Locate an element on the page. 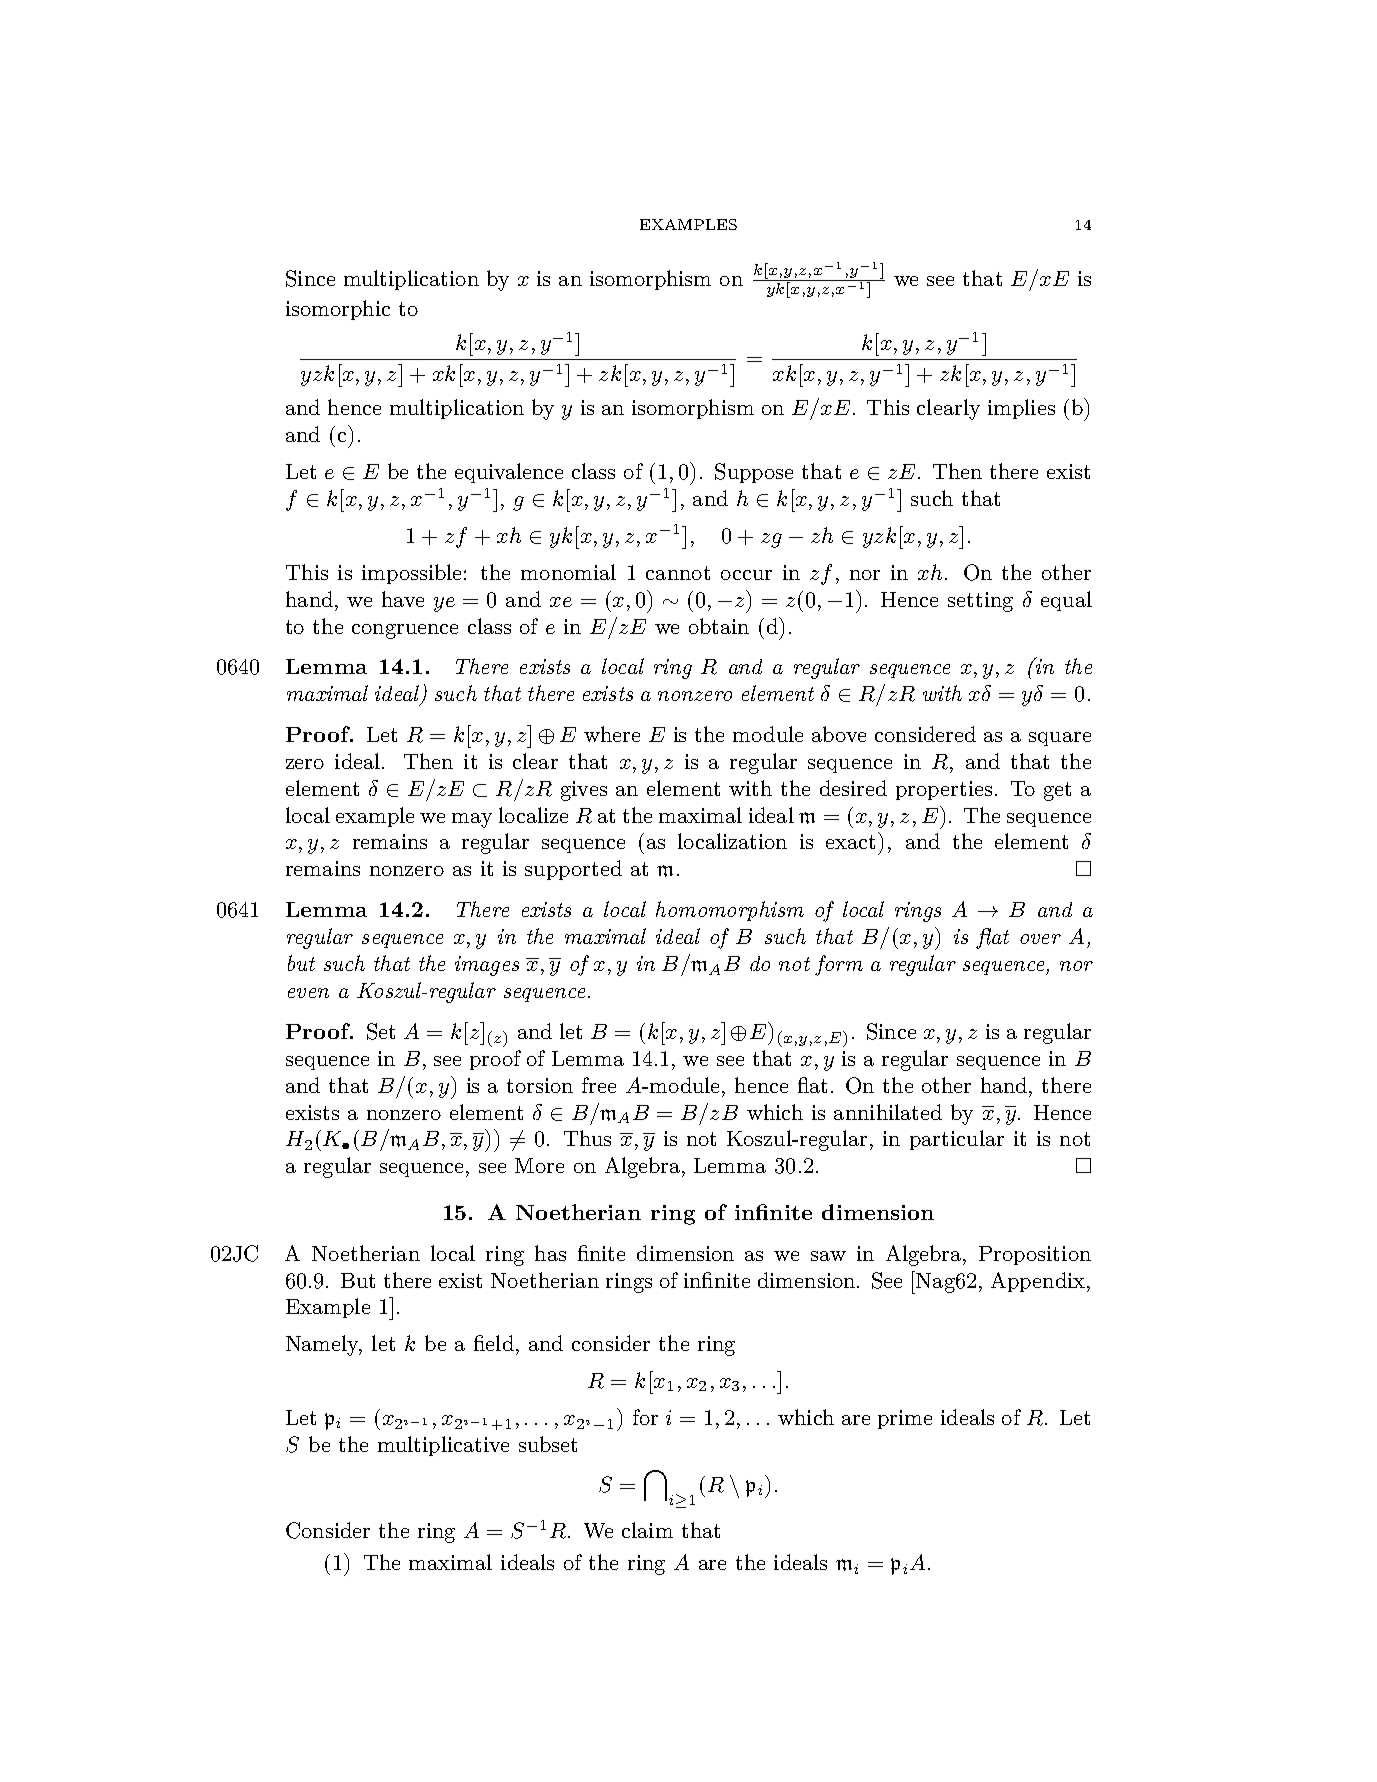  where is located at coordinates (612, 734).
